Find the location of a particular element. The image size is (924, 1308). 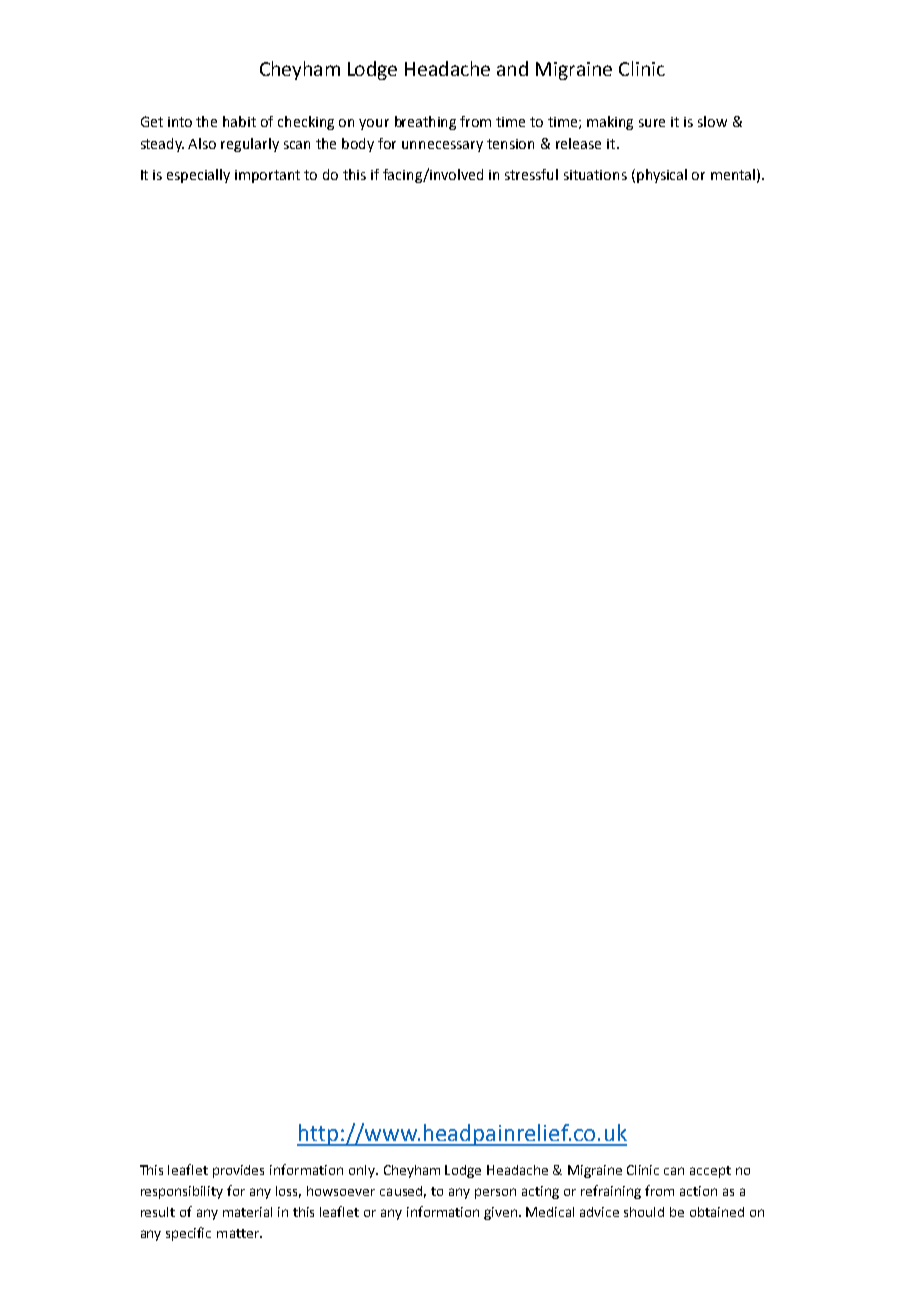

material is located at coordinates (247, 1212).
